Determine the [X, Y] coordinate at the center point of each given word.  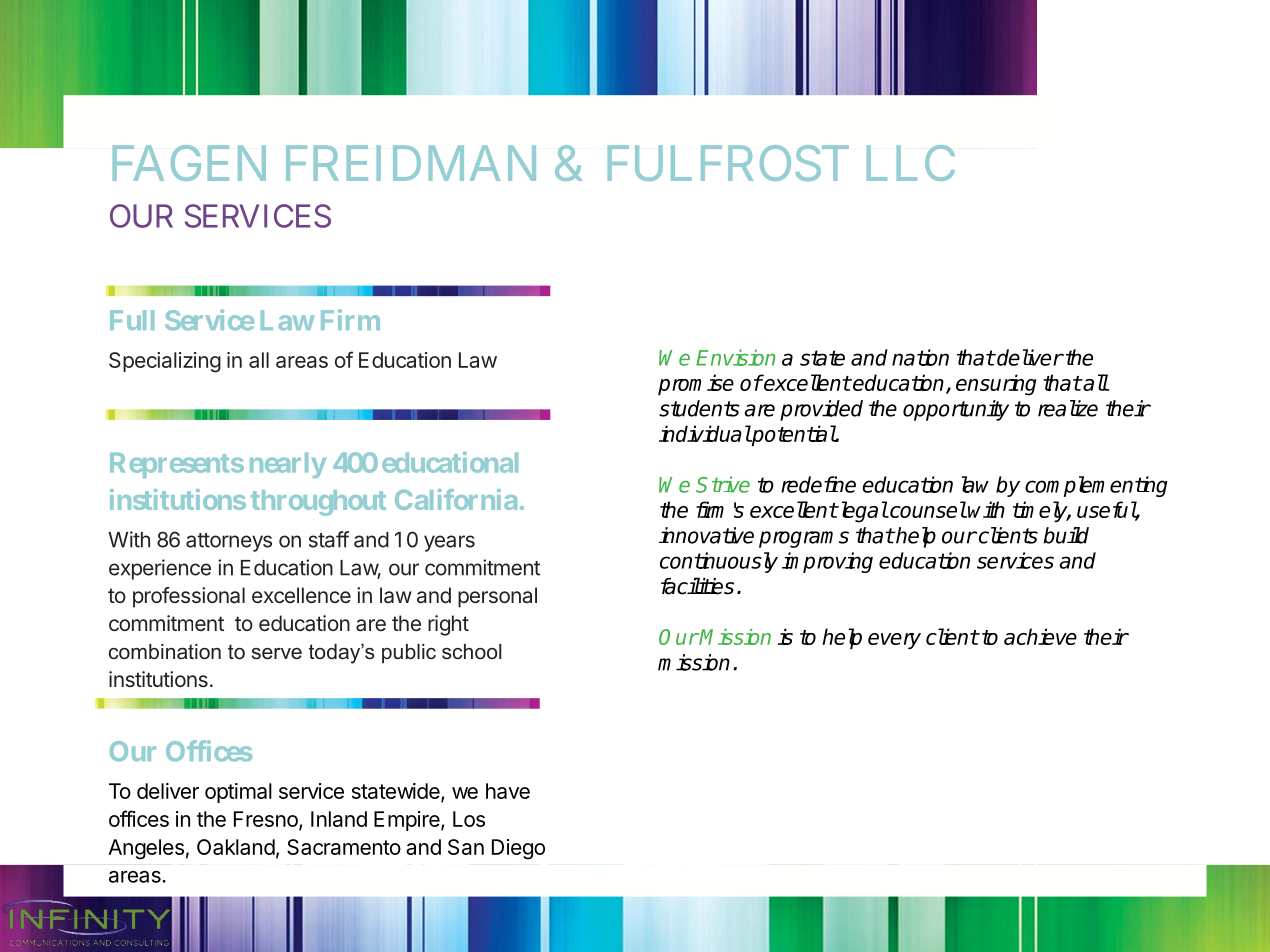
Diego [518, 849]
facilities [697, 586]
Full [132, 320]
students [699, 408]
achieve [1040, 636]
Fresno [267, 820]
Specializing [165, 362]
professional [189, 597]
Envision [735, 357]
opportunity [956, 410]
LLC [911, 163]
